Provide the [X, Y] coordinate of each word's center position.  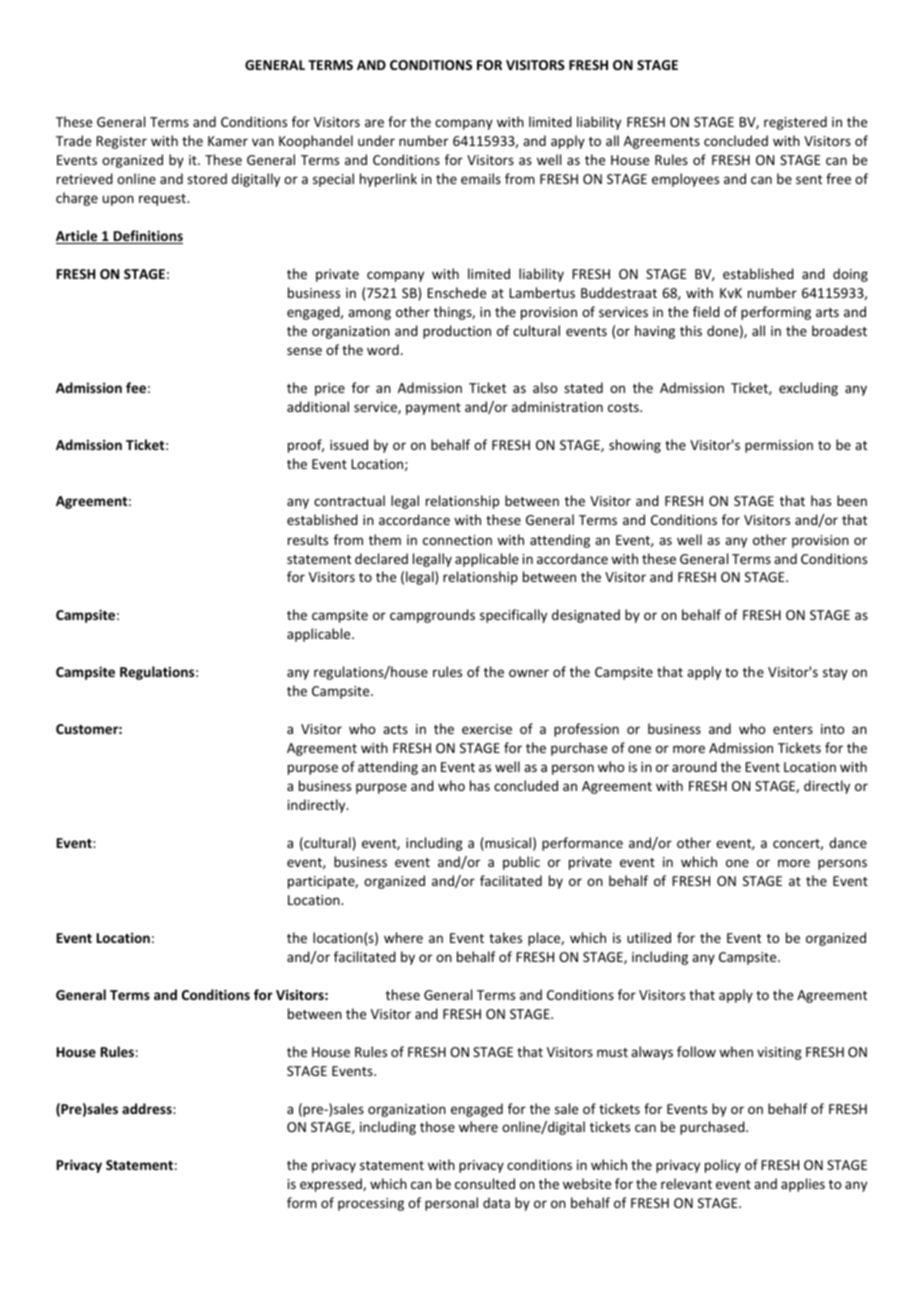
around [694, 766]
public [521, 863]
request [163, 200]
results [308, 539]
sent [809, 179]
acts [395, 729]
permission [779, 446]
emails [481, 178]
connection [457, 540]
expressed [332, 1185]
